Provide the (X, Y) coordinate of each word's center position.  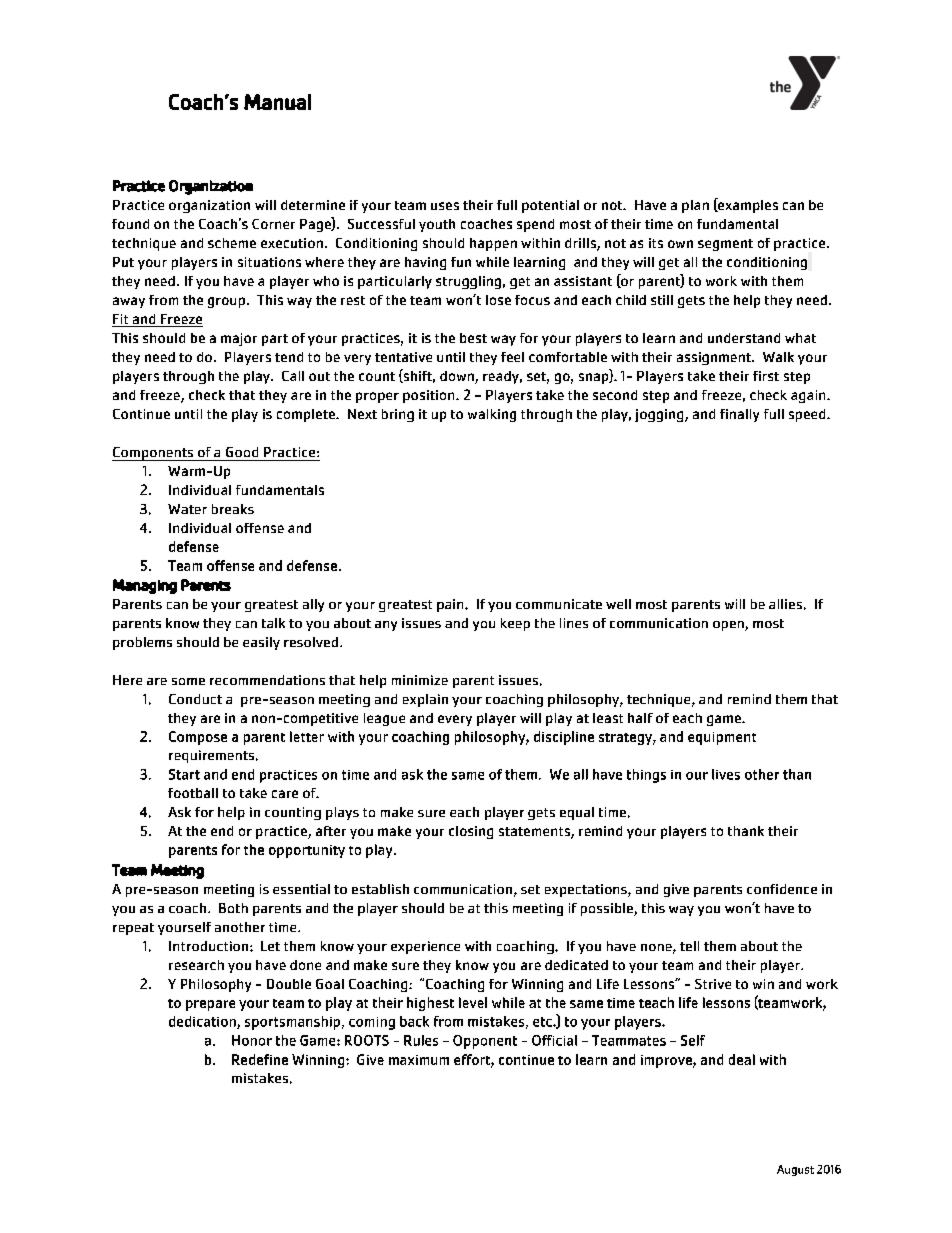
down (458, 377)
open (729, 626)
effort (473, 1060)
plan (695, 206)
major (239, 339)
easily (261, 643)
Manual (277, 102)
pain (451, 605)
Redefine (260, 1059)
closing (471, 832)
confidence (782, 889)
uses (445, 206)
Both (233, 908)
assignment (715, 358)
